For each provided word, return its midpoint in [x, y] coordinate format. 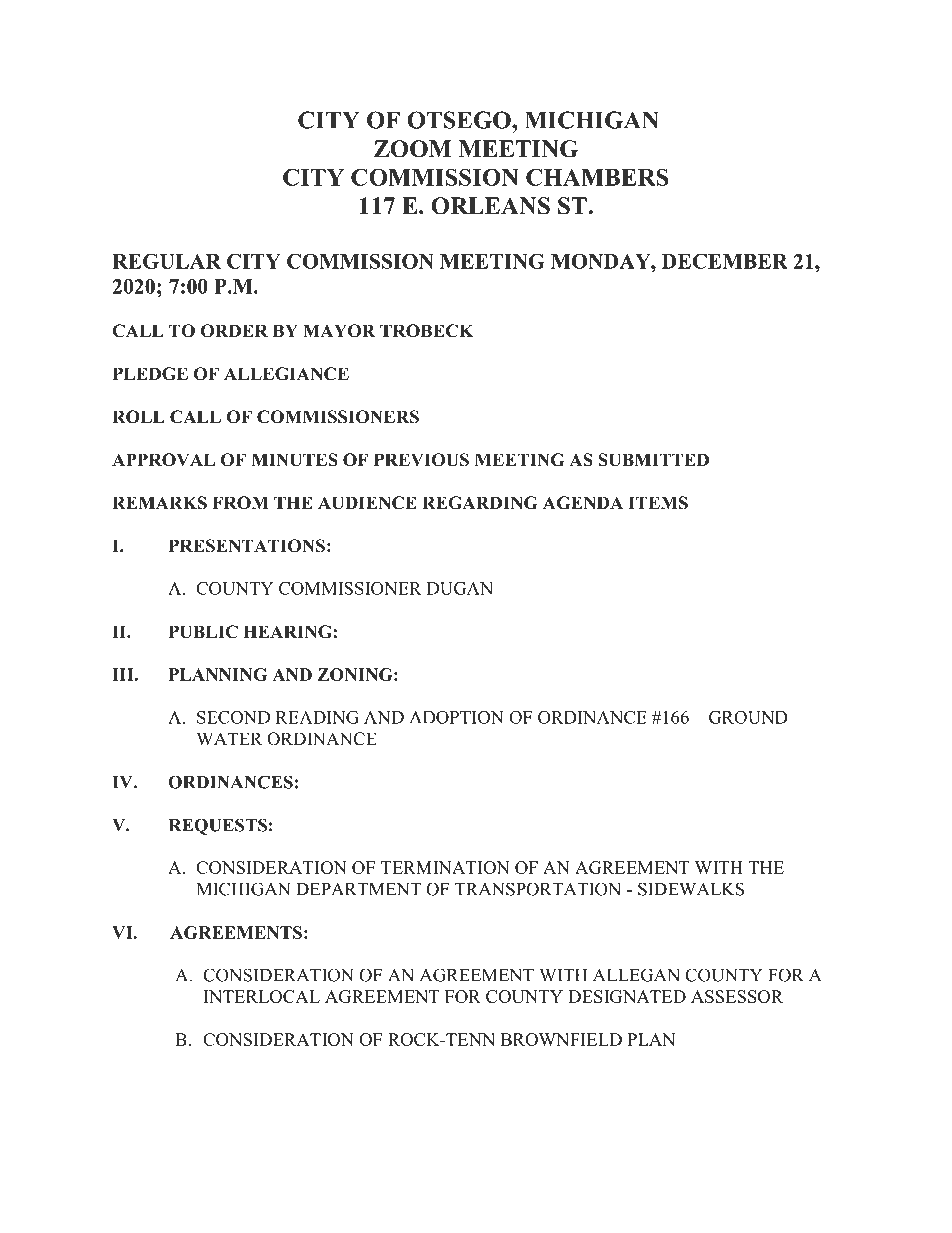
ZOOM [413, 149]
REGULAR [166, 261]
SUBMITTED [653, 460]
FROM [240, 503]
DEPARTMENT [358, 889]
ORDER [234, 331]
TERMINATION [445, 867]
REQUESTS [218, 826]
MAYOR [339, 331]
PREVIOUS [421, 460]
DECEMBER [725, 261]
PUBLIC [203, 632]
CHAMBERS [597, 177]
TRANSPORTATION [538, 889]
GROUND [748, 717]
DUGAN [460, 588]
